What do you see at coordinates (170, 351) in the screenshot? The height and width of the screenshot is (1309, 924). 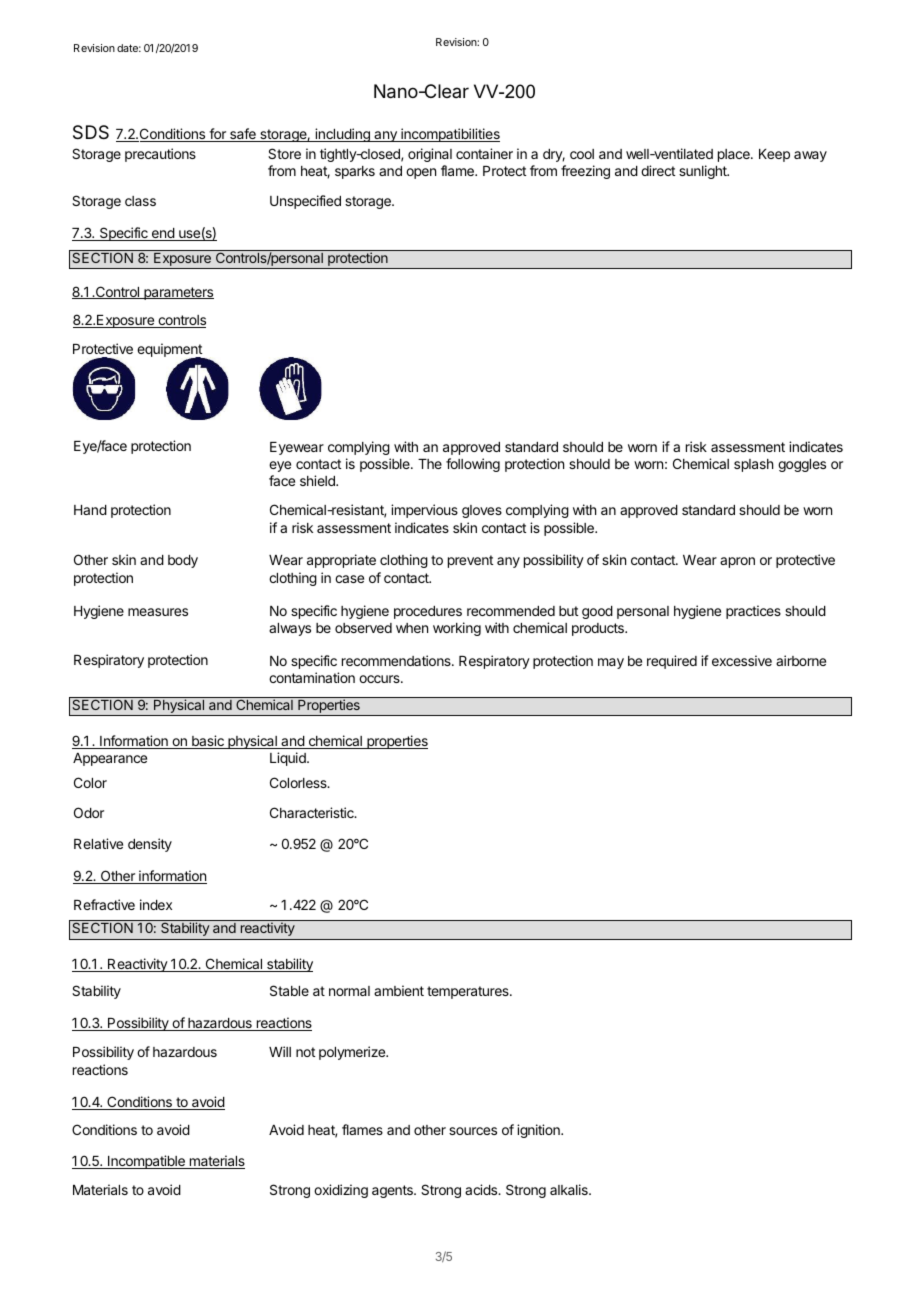 I see `equipment` at bounding box center [170, 351].
